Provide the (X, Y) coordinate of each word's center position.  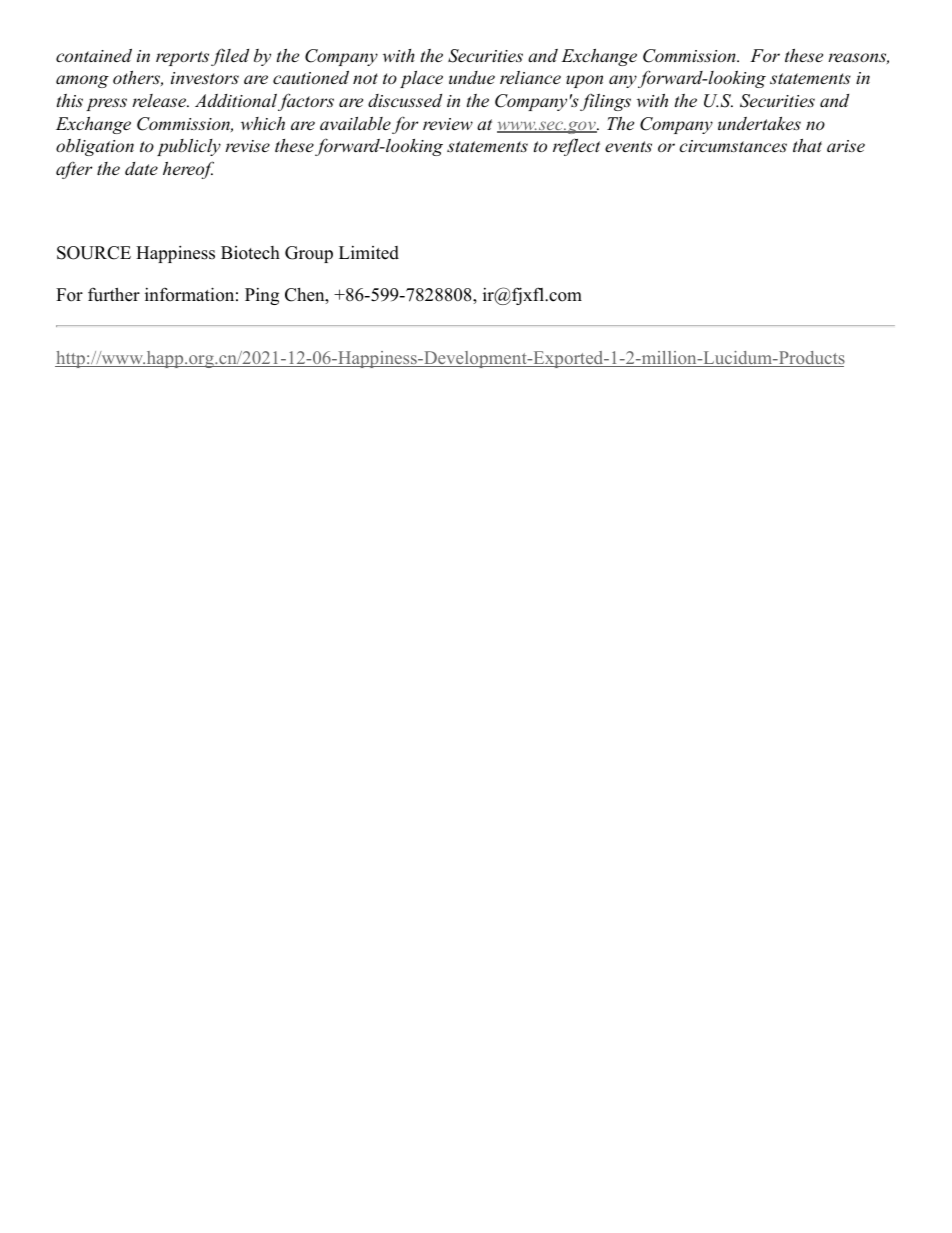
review (448, 124)
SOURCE (94, 253)
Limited (369, 253)
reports (182, 58)
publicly (189, 147)
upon (584, 81)
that (807, 145)
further (114, 294)
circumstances (733, 146)
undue (472, 77)
